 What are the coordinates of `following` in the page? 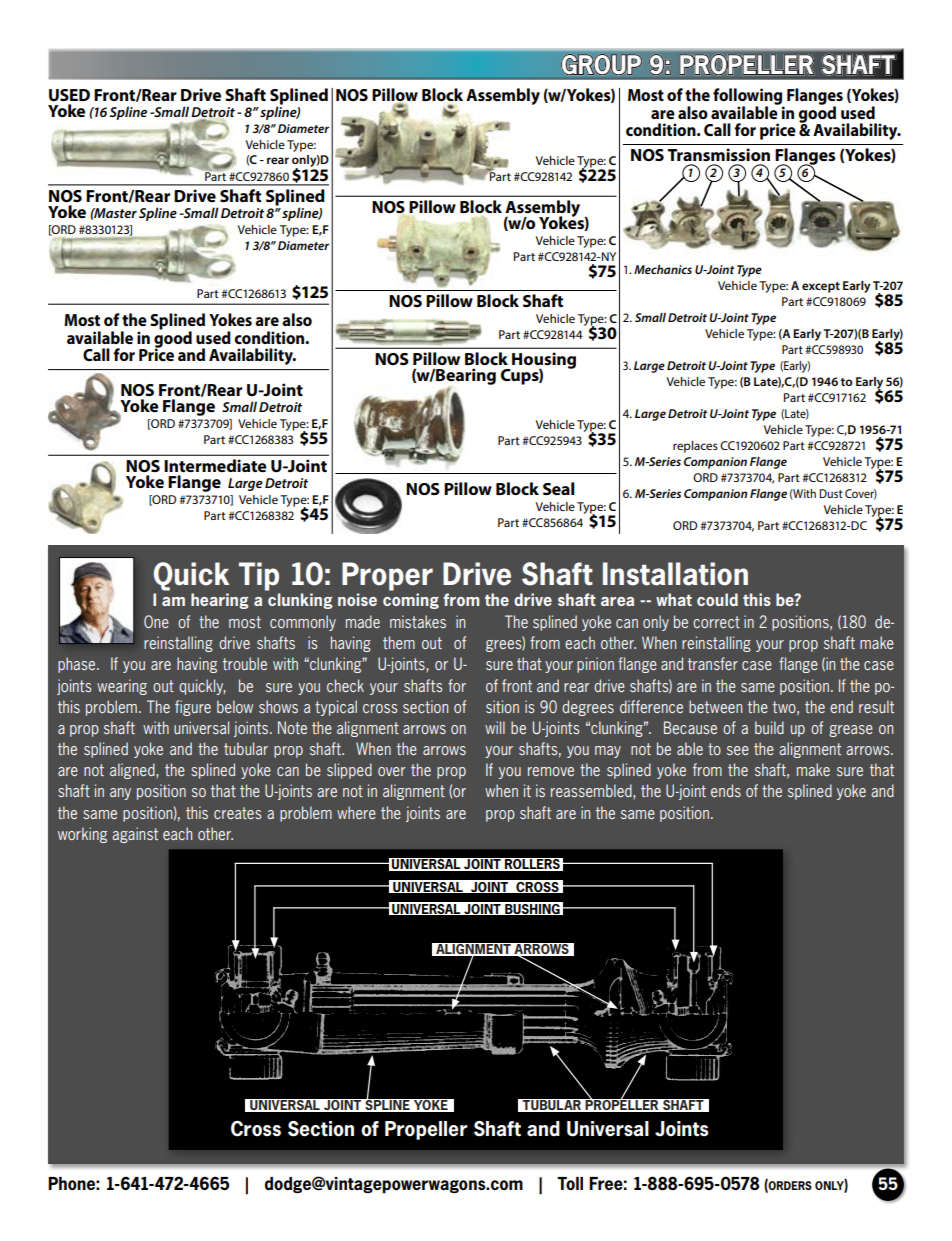 It's located at (748, 97).
